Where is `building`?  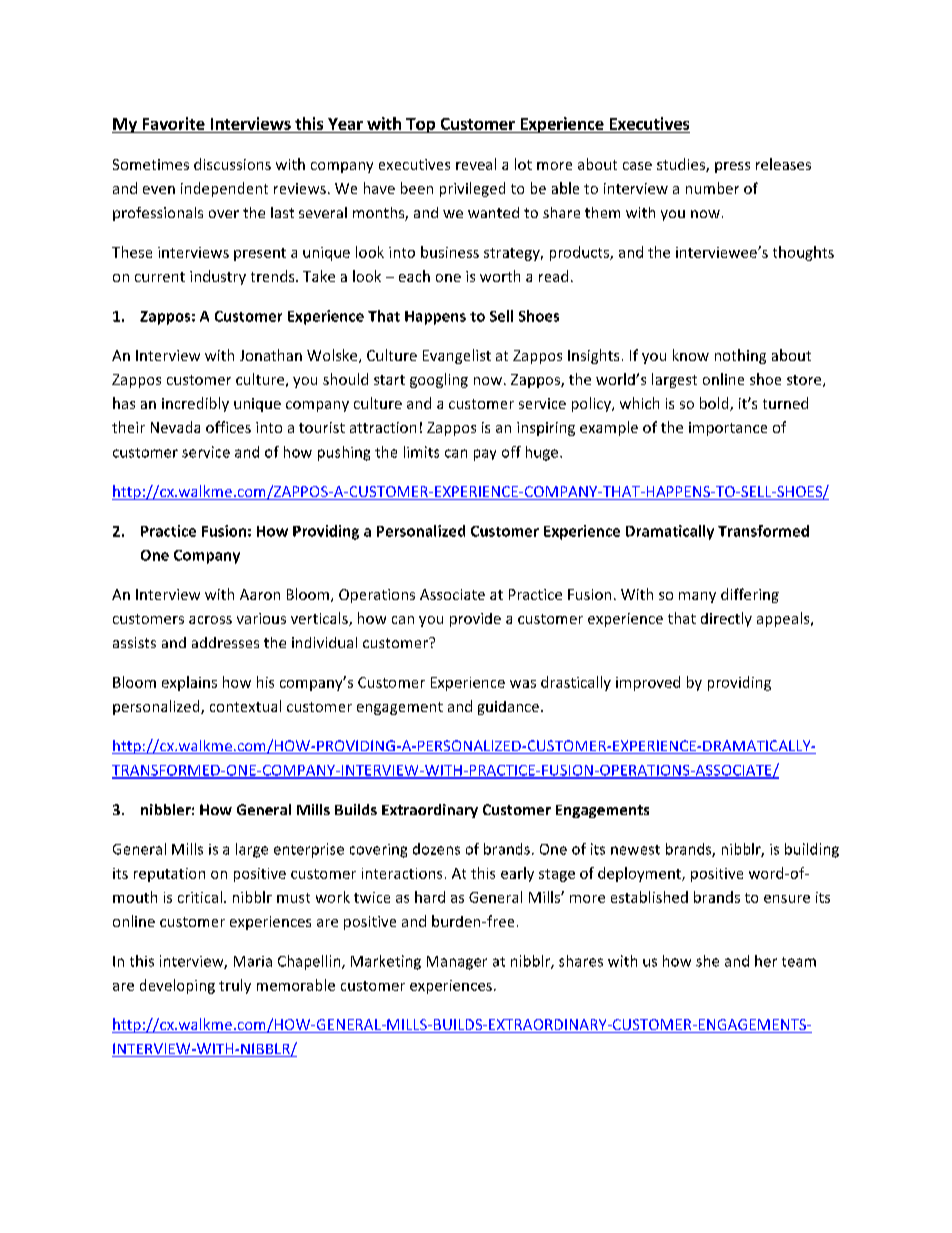 building is located at coordinates (812, 850).
